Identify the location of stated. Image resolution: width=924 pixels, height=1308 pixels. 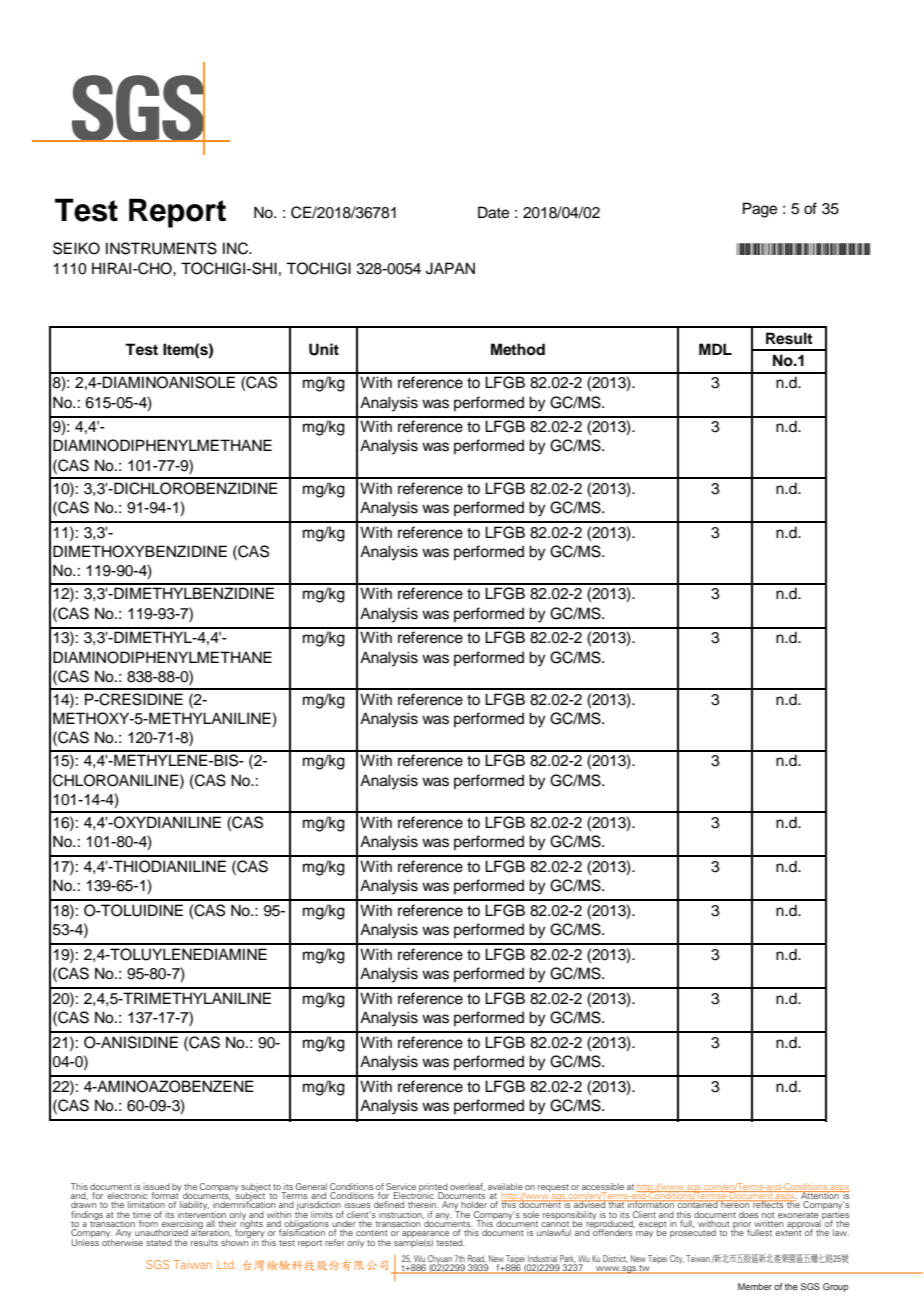
(159, 1242).
